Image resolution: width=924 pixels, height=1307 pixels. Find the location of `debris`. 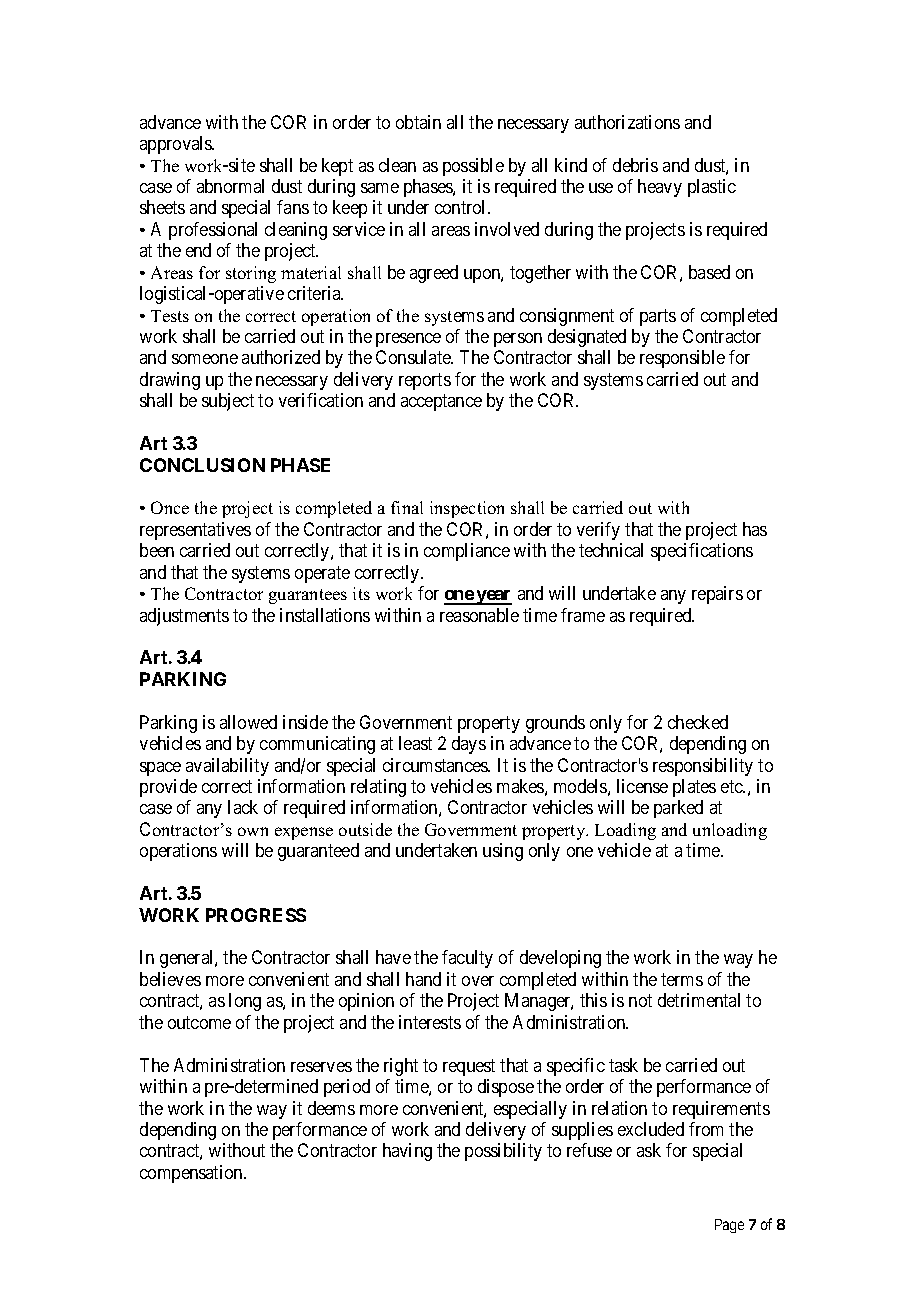

debris is located at coordinates (635, 165).
